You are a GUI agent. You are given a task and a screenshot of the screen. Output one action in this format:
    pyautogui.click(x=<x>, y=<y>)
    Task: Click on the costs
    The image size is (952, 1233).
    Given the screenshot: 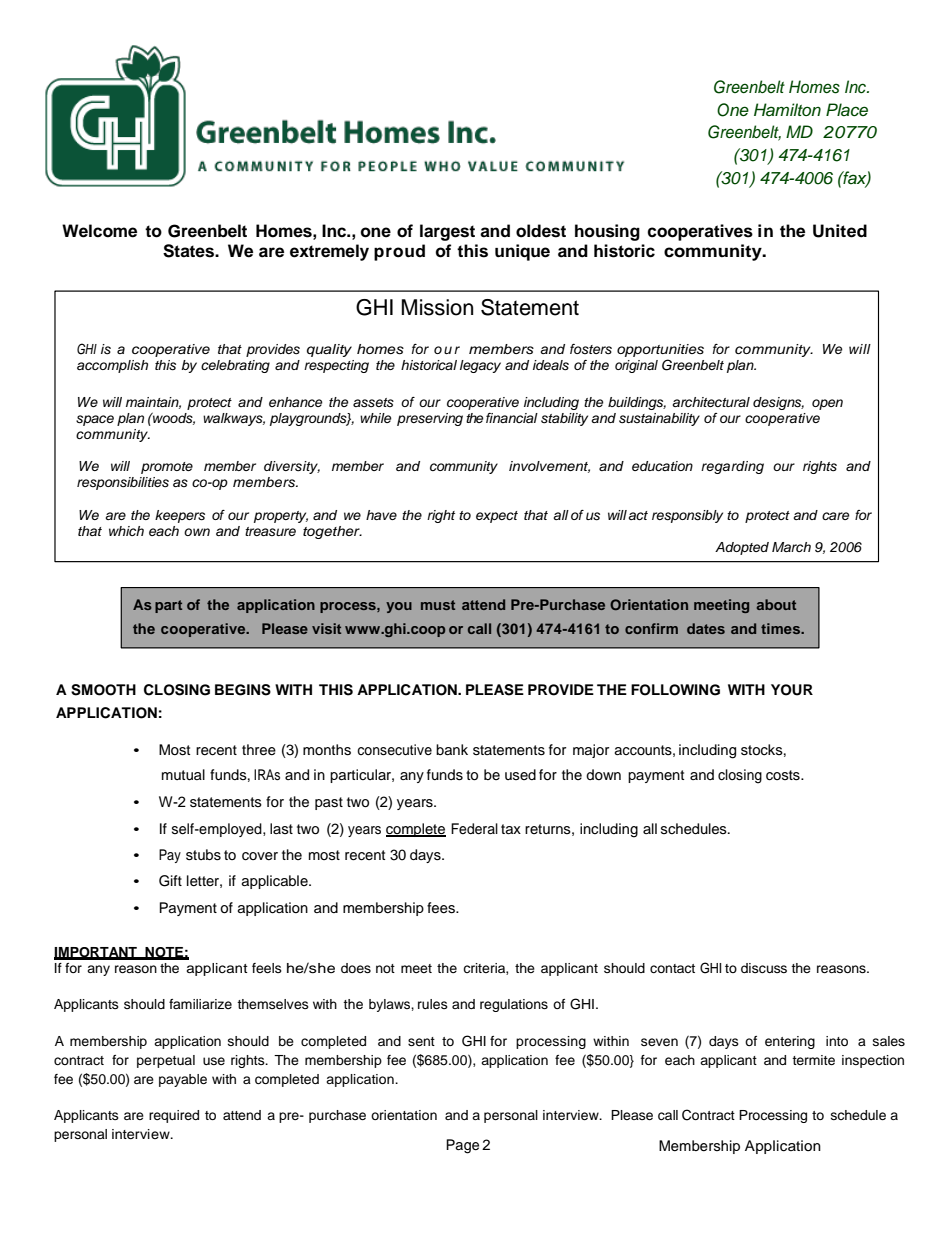 What is the action you would take?
    pyautogui.click(x=784, y=775)
